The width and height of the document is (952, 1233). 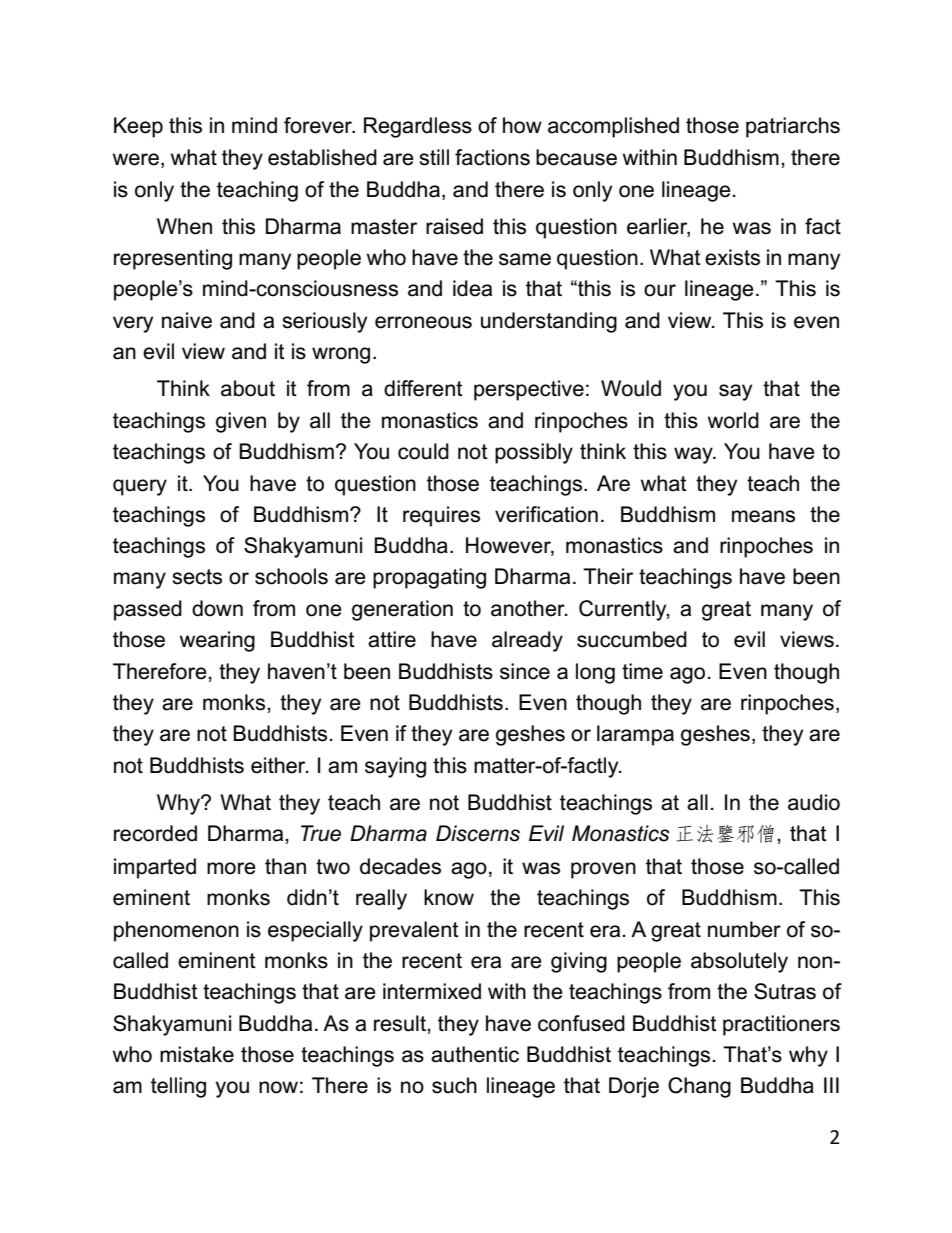 What do you see at coordinates (793, 127) in the document?
I see `patriarchs` at bounding box center [793, 127].
